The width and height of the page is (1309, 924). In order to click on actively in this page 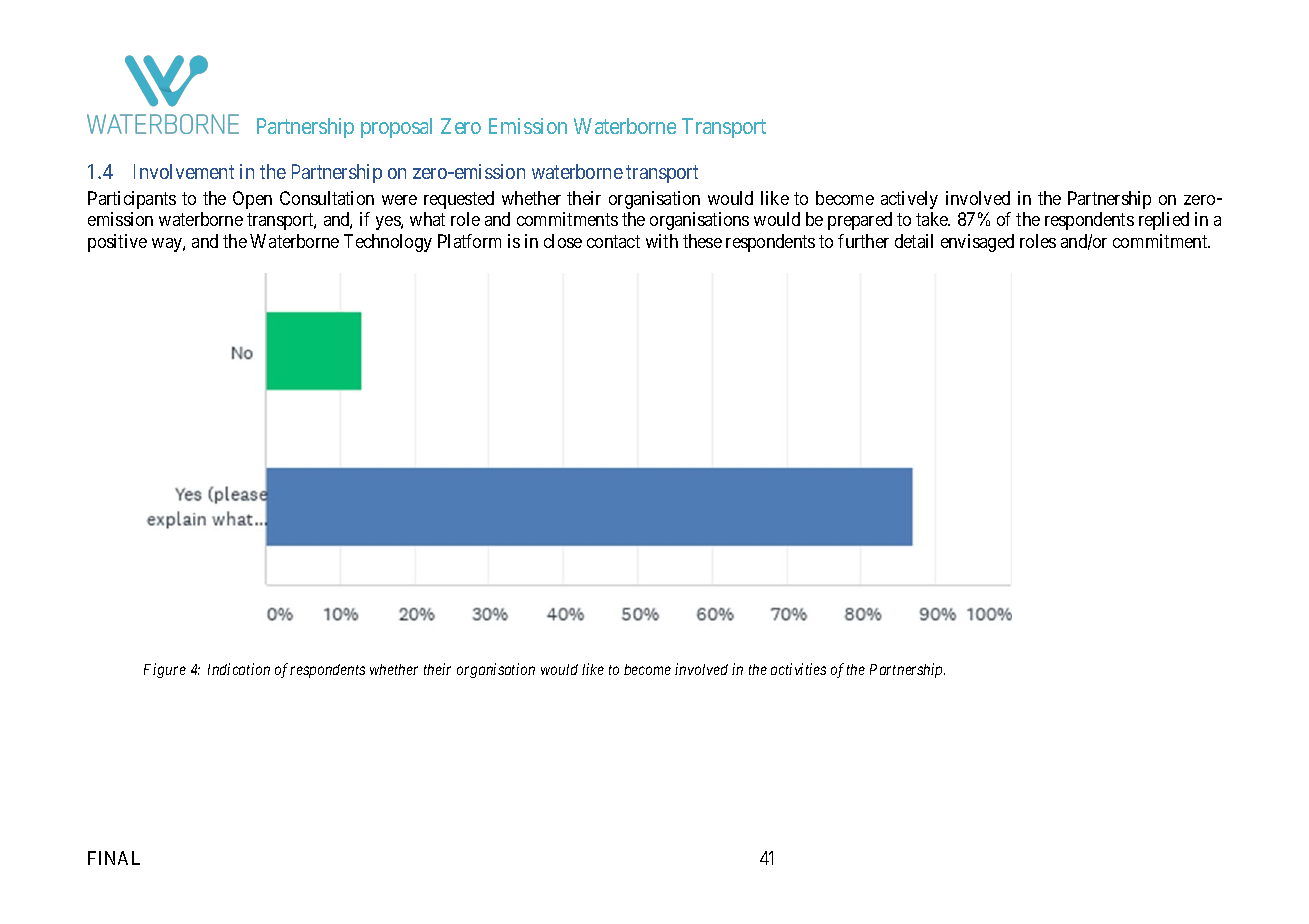, I will do `click(909, 200)`.
